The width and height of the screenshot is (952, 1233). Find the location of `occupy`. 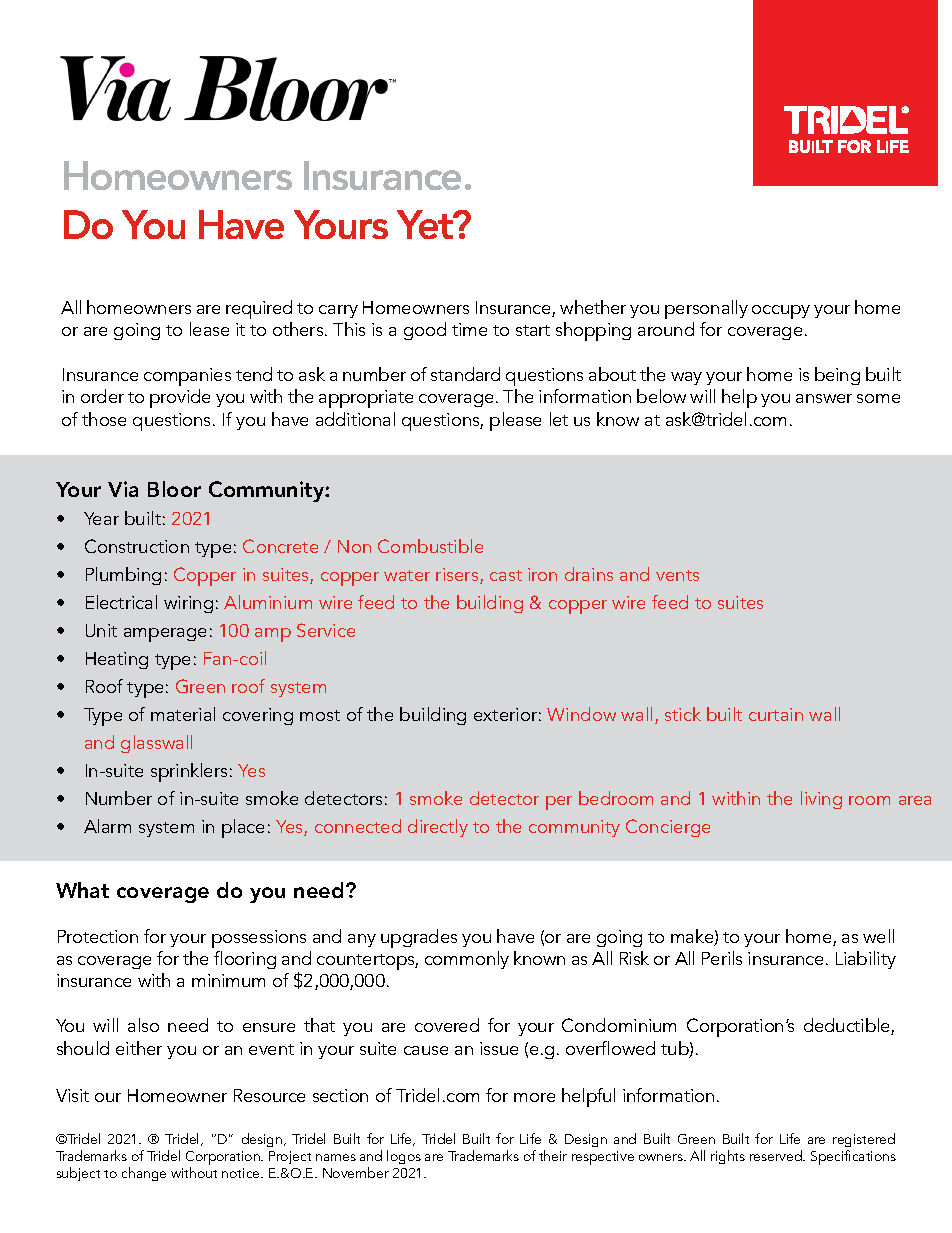

occupy is located at coordinates (781, 312).
